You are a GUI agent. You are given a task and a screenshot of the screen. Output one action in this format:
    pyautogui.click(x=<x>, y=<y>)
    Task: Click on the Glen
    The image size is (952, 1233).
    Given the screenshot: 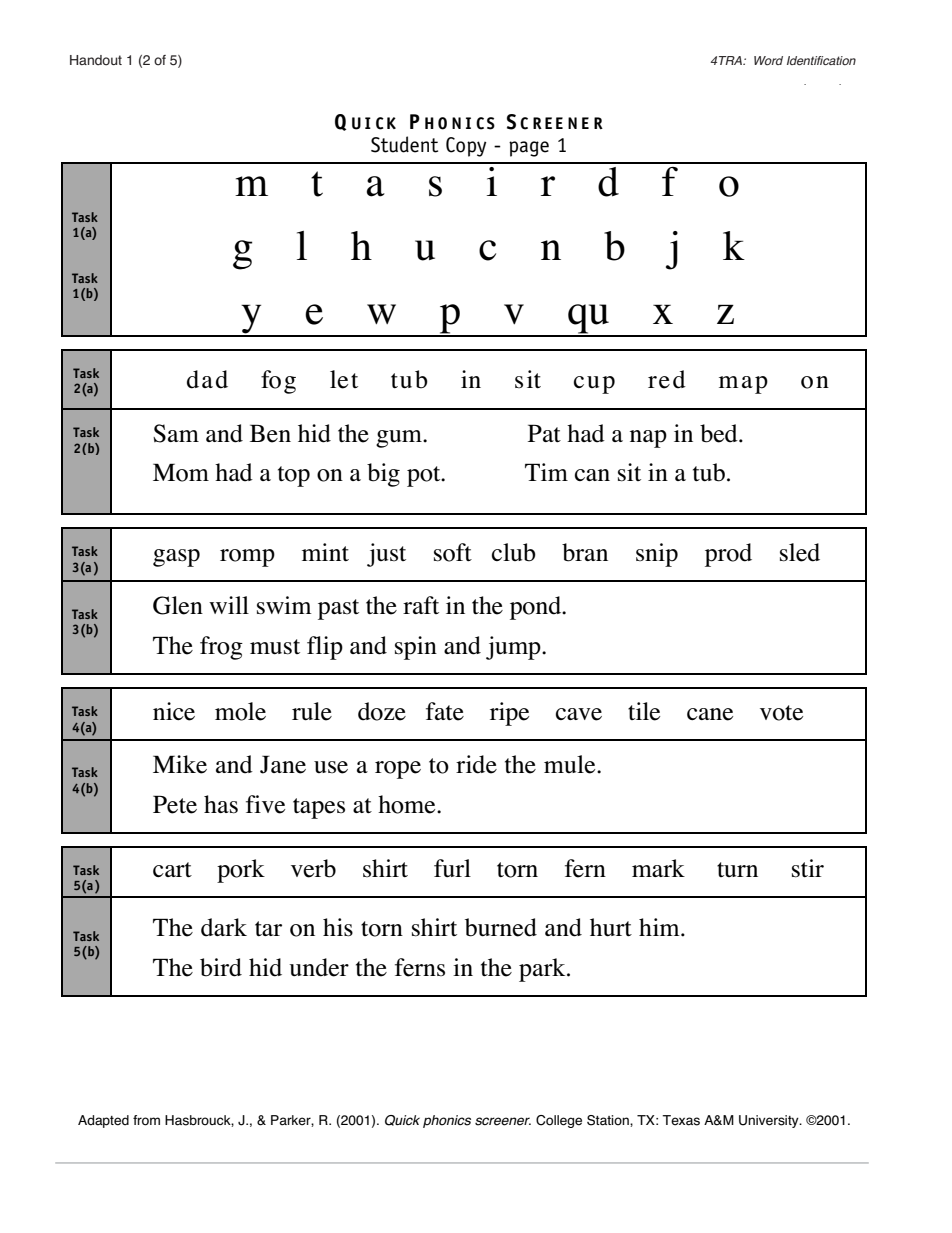 What is the action you would take?
    pyautogui.click(x=178, y=605)
